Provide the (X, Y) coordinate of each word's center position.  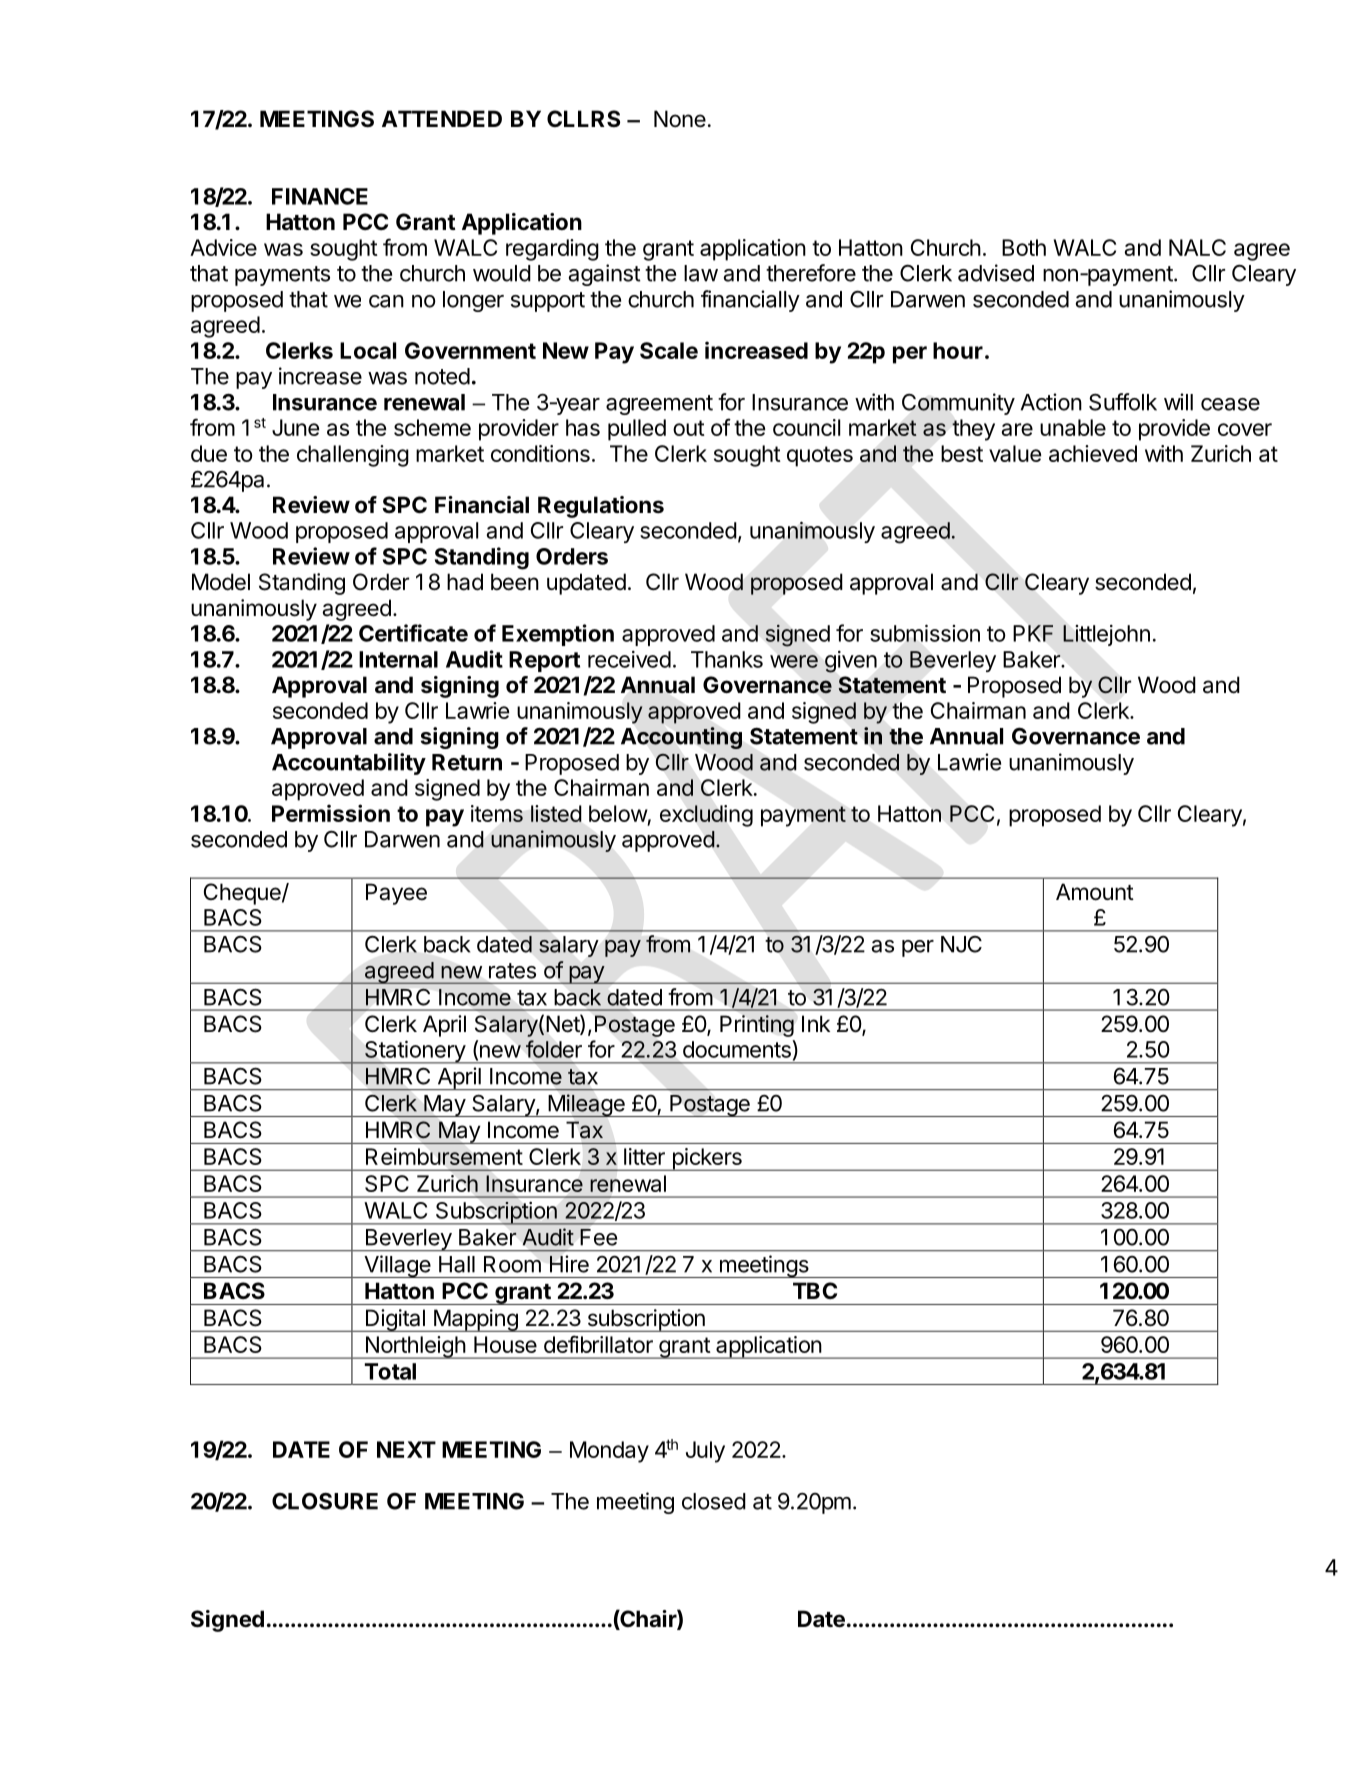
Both (1024, 247)
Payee (396, 894)
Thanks (727, 659)
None (680, 119)
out (689, 428)
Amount (1095, 892)
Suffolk (1123, 402)
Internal (398, 659)
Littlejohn (1106, 635)
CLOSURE (325, 1501)
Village (397, 1266)
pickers (707, 1159)
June (295, 427)
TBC (815, 1290)
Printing (757, 1026)
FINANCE (320, 196)
